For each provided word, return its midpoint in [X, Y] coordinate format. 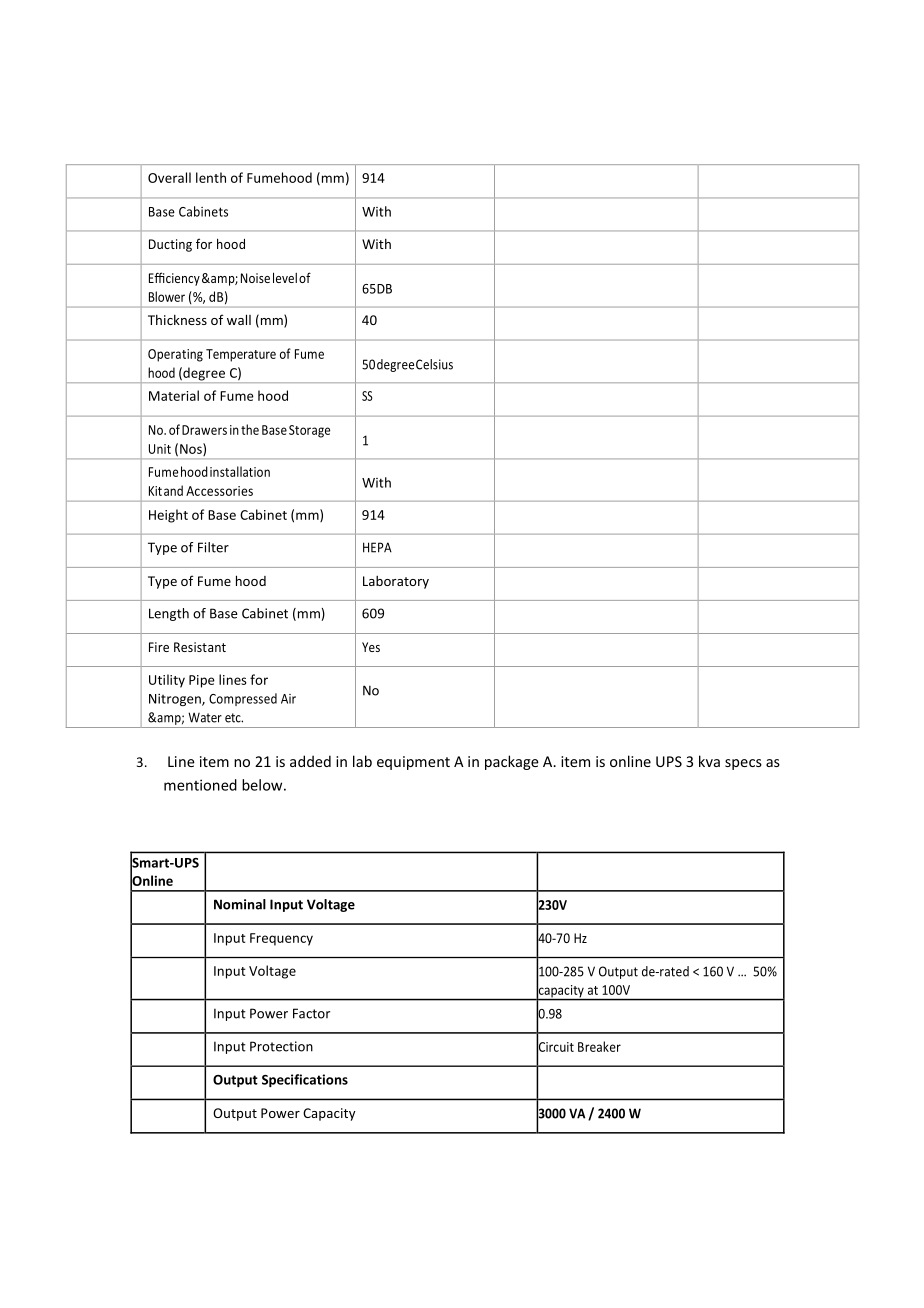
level [285, 277]
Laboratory [396, 582]
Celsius [434, 364]
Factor [311, 1013]
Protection [281, 1046]
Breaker [599, 1046]
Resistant [200, 647]
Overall [169, 177]
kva [709, 761]
